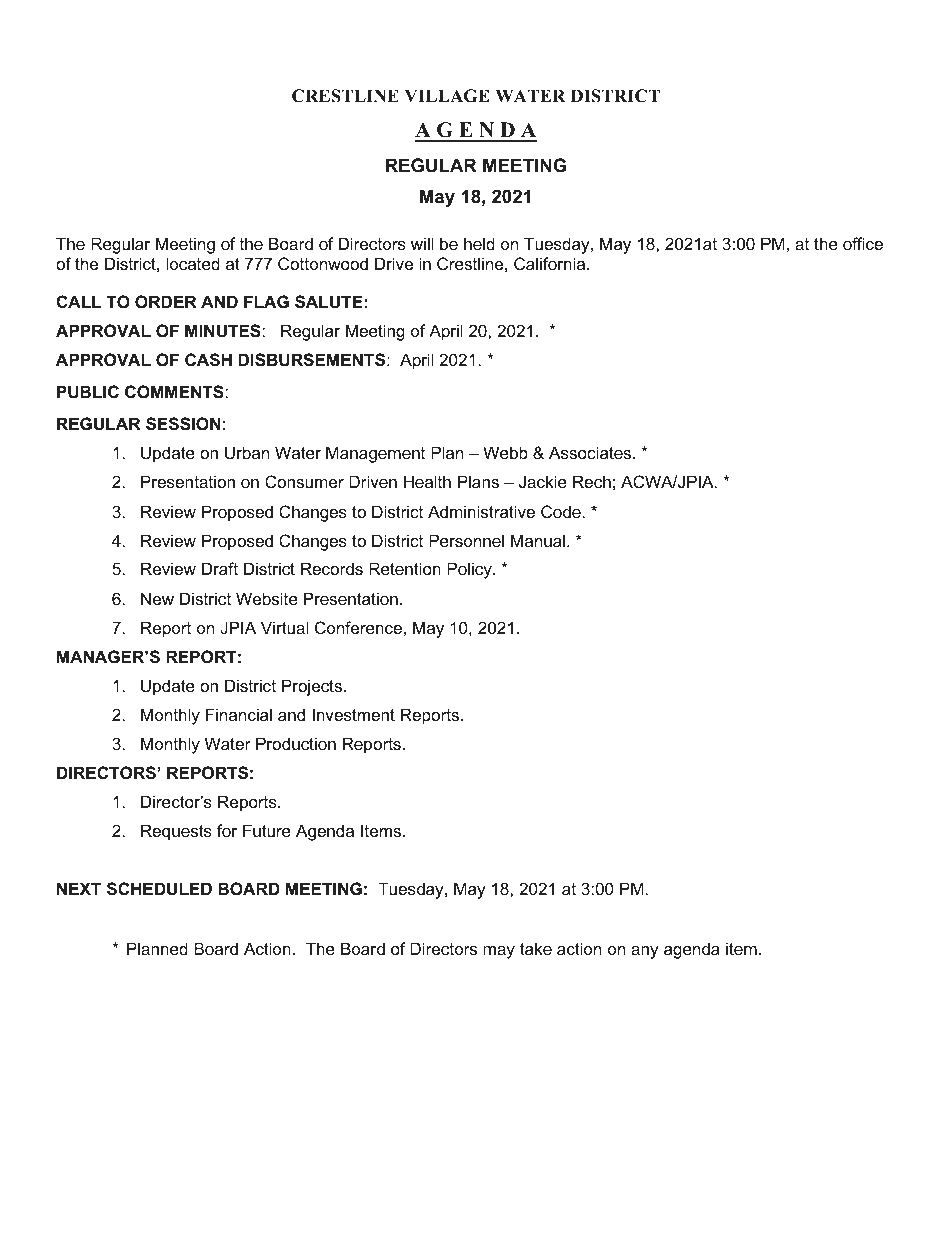 This screenshot has height=1233, width=952. I want to click on California, so click(551, 263).
